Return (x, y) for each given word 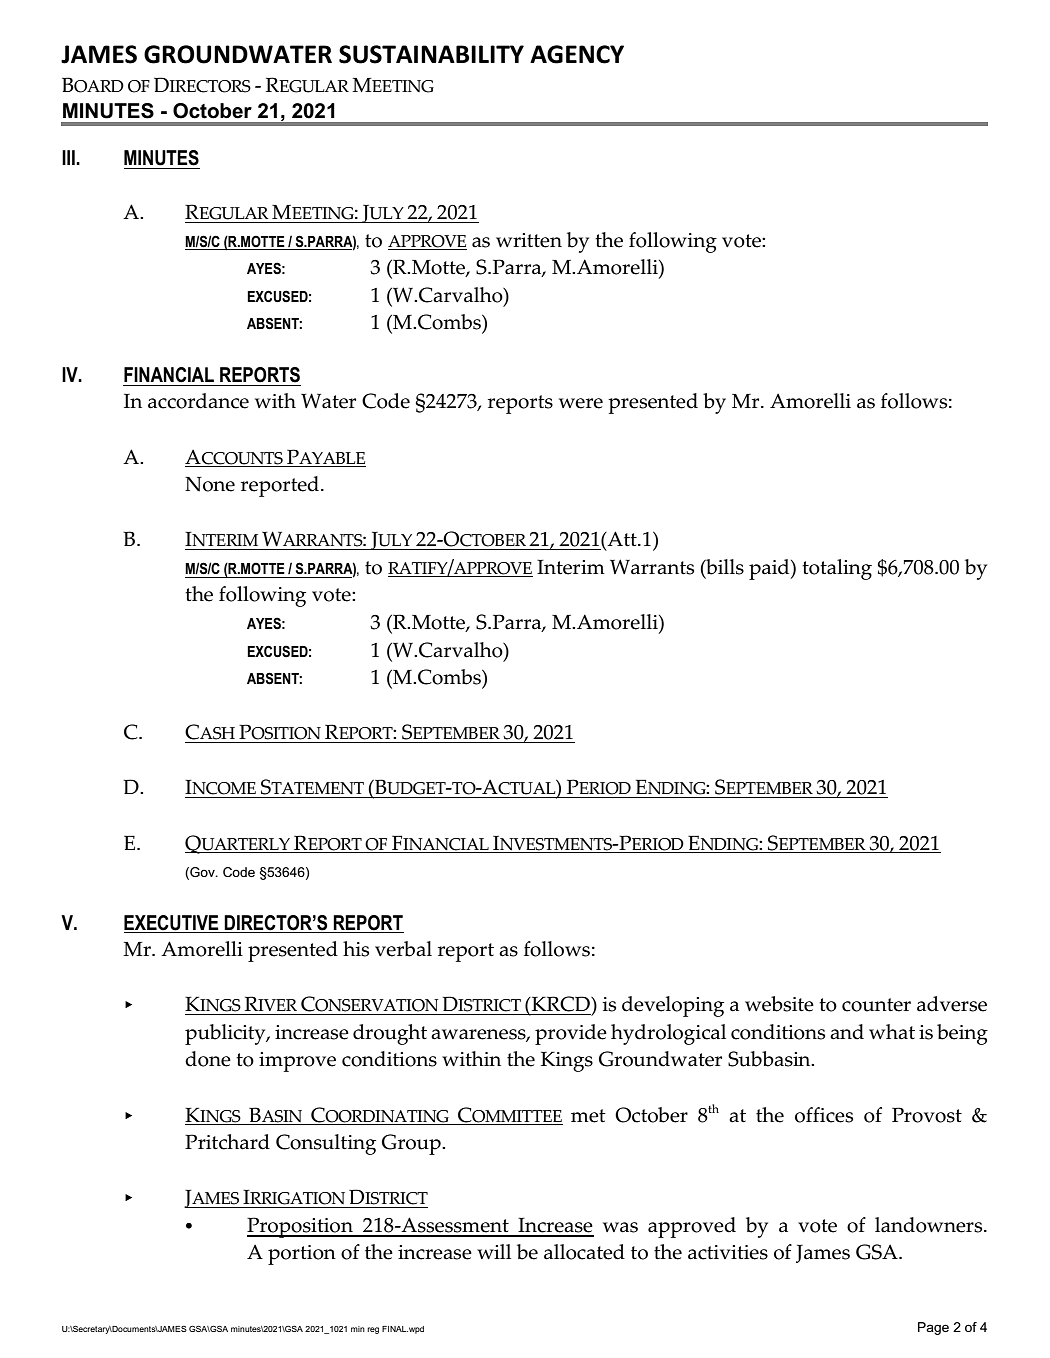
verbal (403, 949)
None (210, 484)
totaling (837, 569)
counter (876, 1005)
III (69, 157)
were (581, 403)
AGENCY (577, 54)
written (529, 240)
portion (302, 1255)
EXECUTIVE (172, 924)
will (494, 1251)
